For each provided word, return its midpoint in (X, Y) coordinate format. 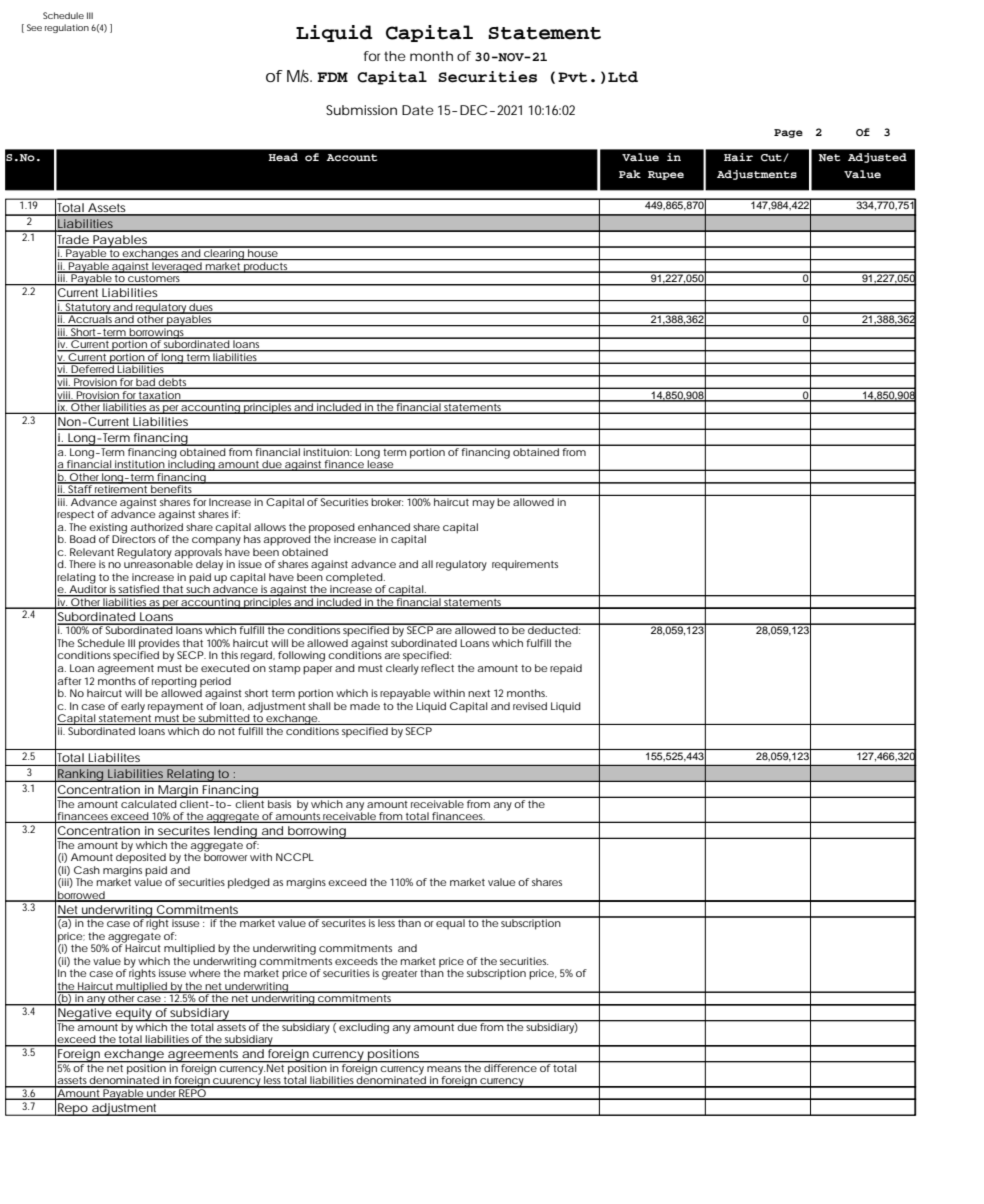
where (204, 973)
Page (788, 133)
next (479, 693)
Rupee (666, 175)
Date (418, 110)
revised (530, 706)
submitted (223, 719)
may (484, 504)
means (444, 1069)
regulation (67, 28)
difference (510, 1067)
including (191, 464)
